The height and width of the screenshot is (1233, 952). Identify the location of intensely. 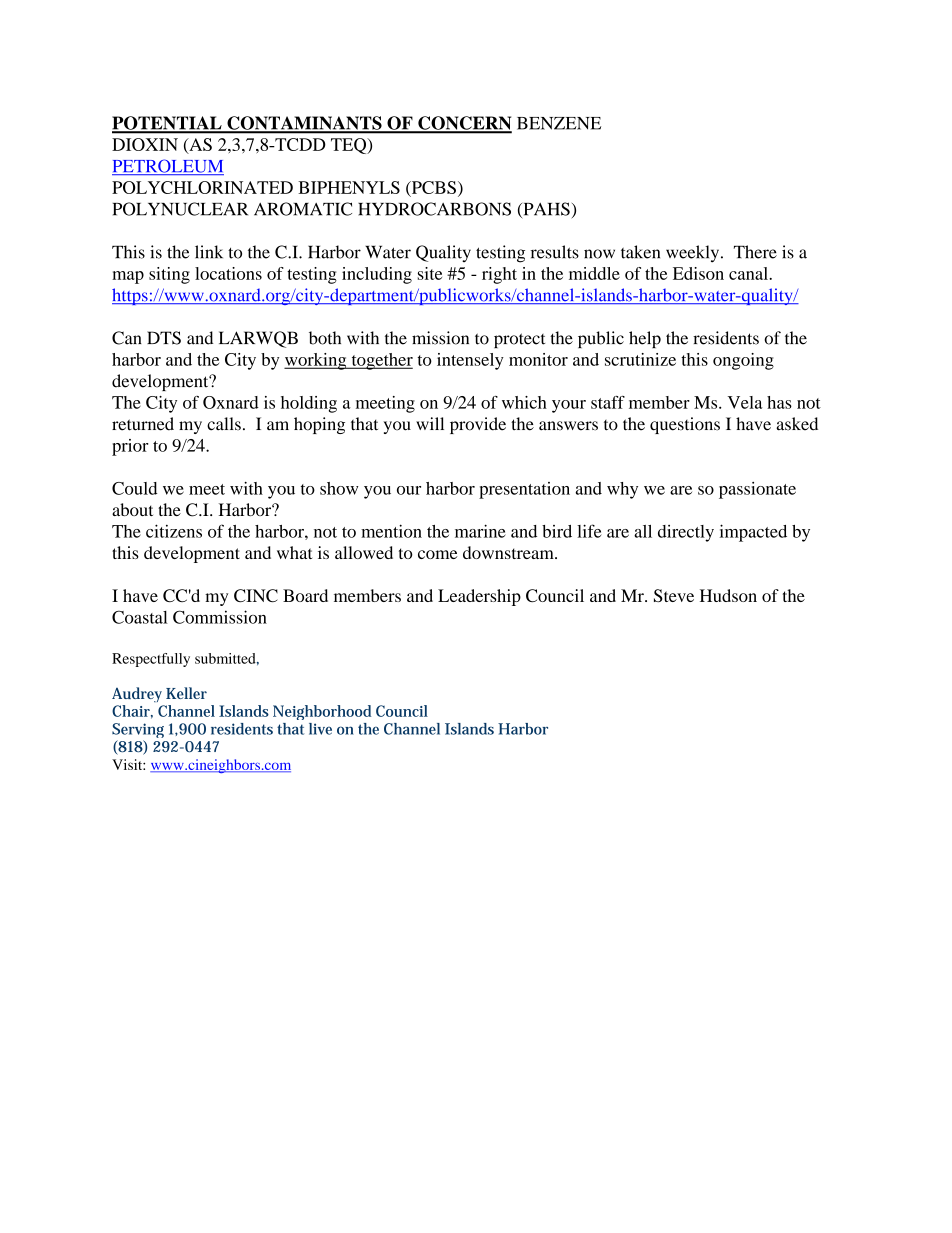
(470, 361).
